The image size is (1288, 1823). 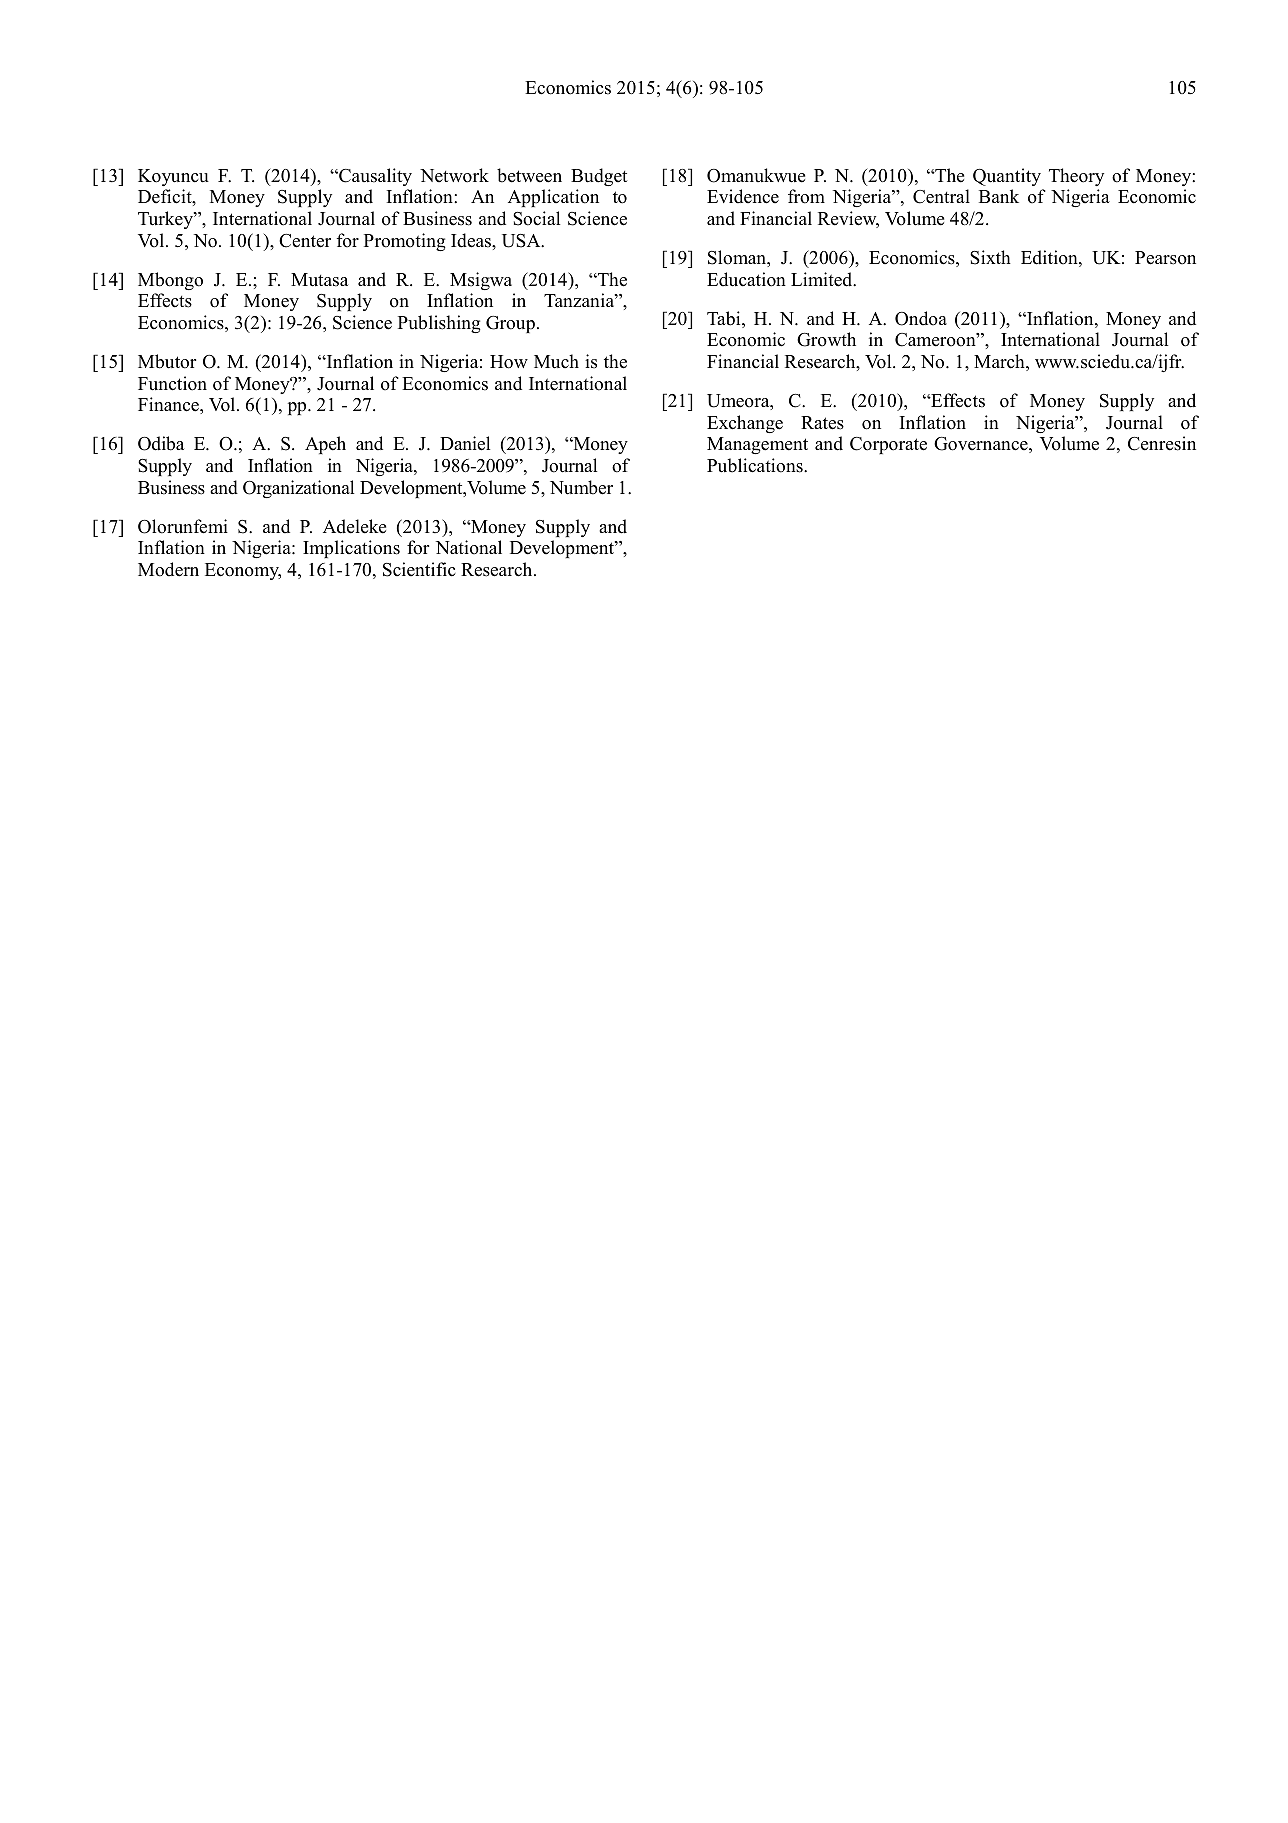 What do you see at coordinates (826, 339) in the screenshot?
I see `Growth` at bounding box center [826, 339].
